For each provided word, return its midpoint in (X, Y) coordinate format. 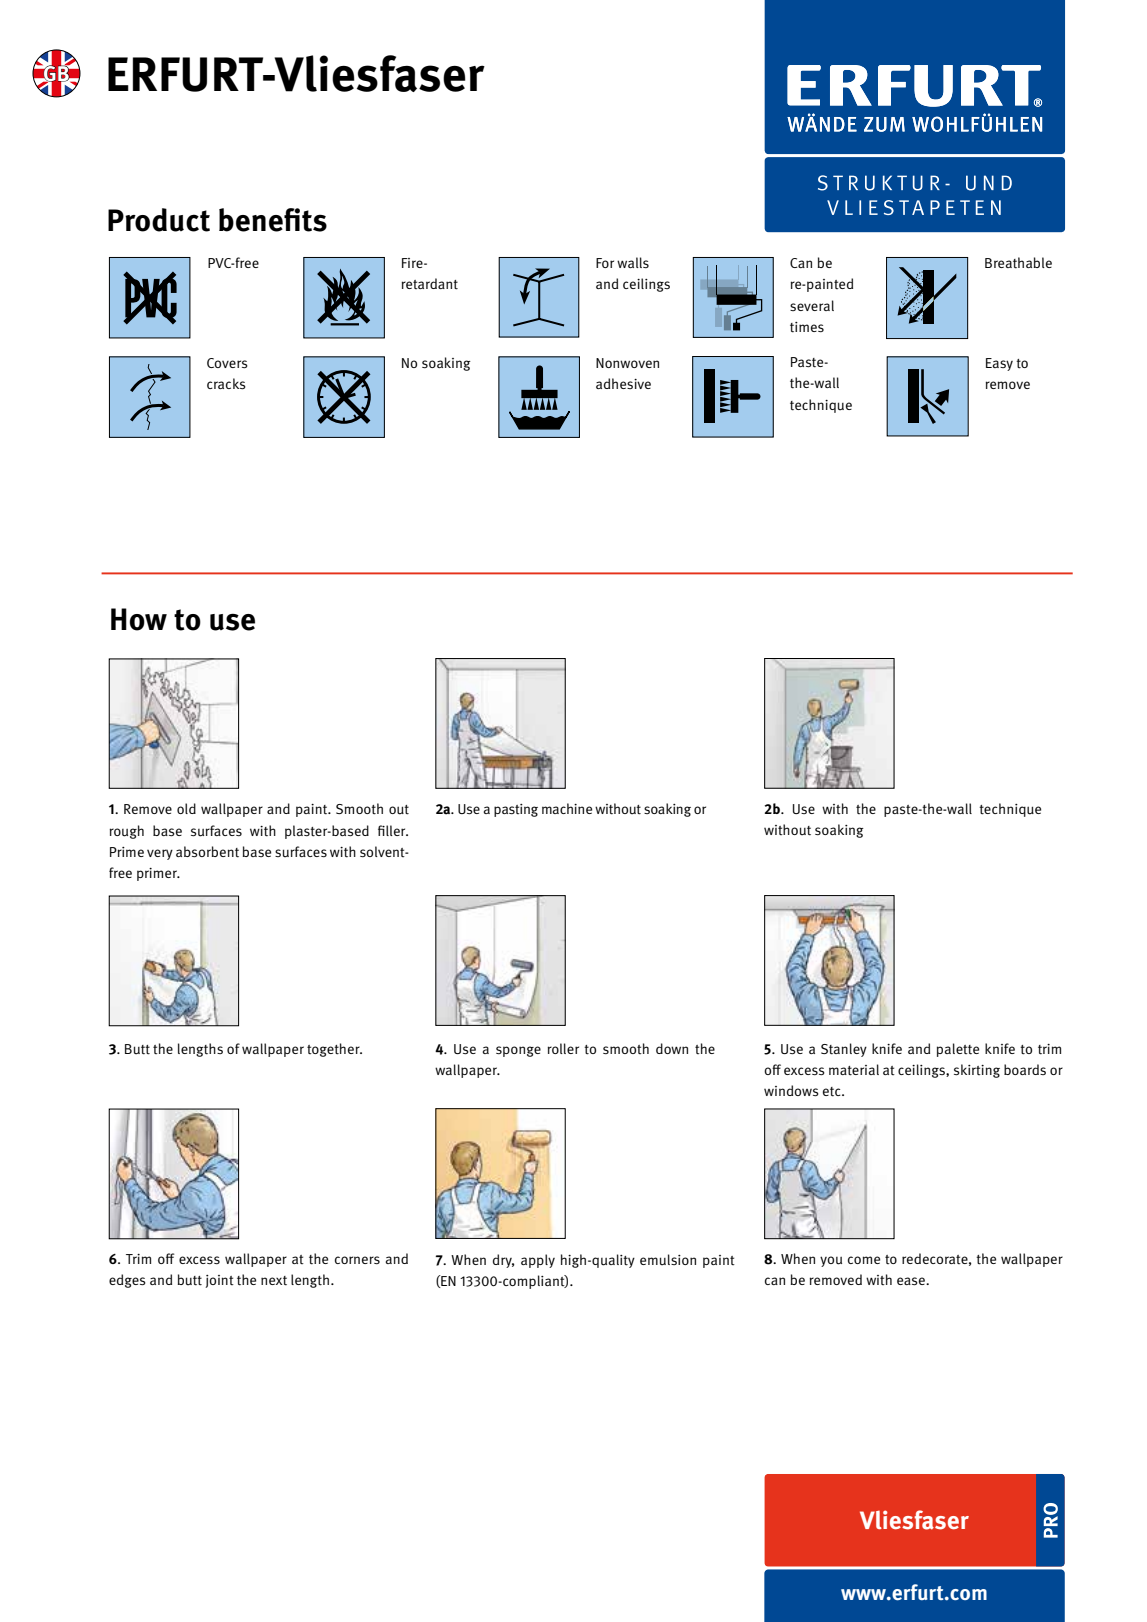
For (605, 263)
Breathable (1018, 263)
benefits (273, 220)
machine (567, 808)
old (186, 808)
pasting (516, 810)
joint (219, 1281)
